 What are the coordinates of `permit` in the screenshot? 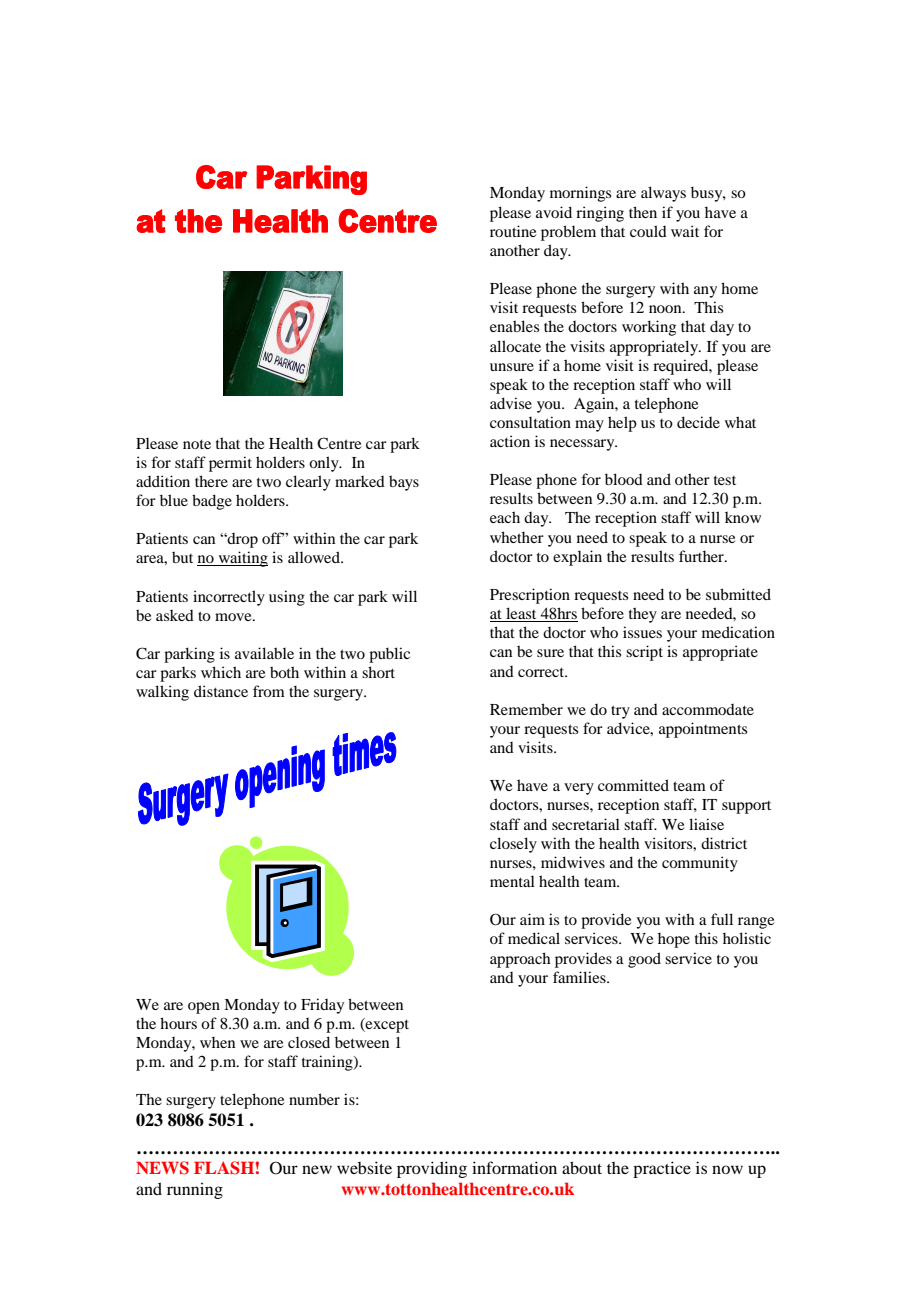 It's located at (230, 464).
